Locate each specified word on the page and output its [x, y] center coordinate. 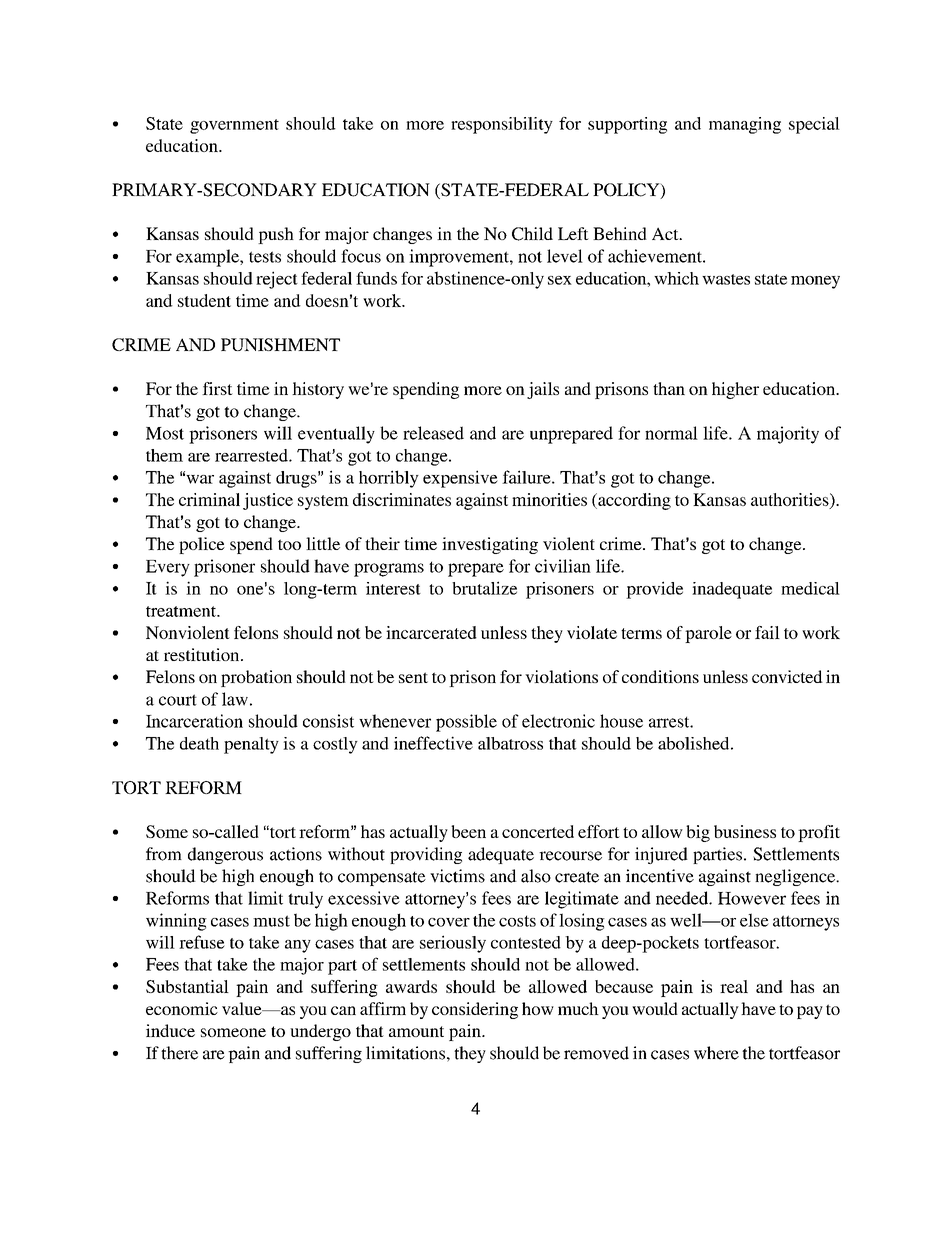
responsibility [502, 125]
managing [745, 125]
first [217, 388]
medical [810, 588]
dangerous [225, 855]
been [468, 831]
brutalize [484, 588]
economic [182, 1008]
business [745, 831]
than [669, 388]
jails [543, 390]
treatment [182, 611]
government [234, 126]
